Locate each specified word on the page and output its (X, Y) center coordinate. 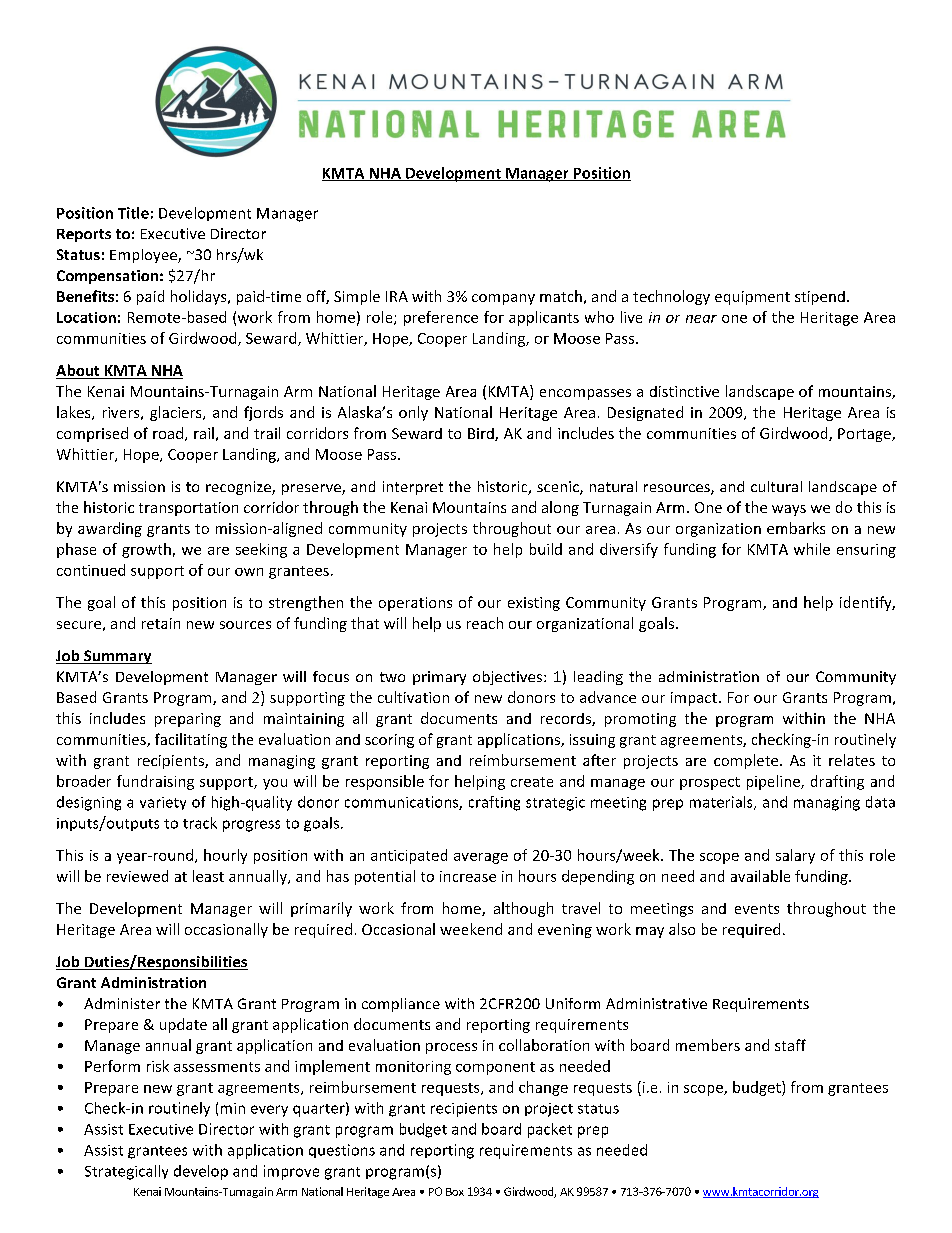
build (546, 549)
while (812, 549)
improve (291, 1172)
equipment (752, 298)
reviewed (137, 876)
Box (455, 1192)
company (503, 299)
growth (146, 550)
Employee (144, 256)
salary (795, 856)
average (481, 858)
